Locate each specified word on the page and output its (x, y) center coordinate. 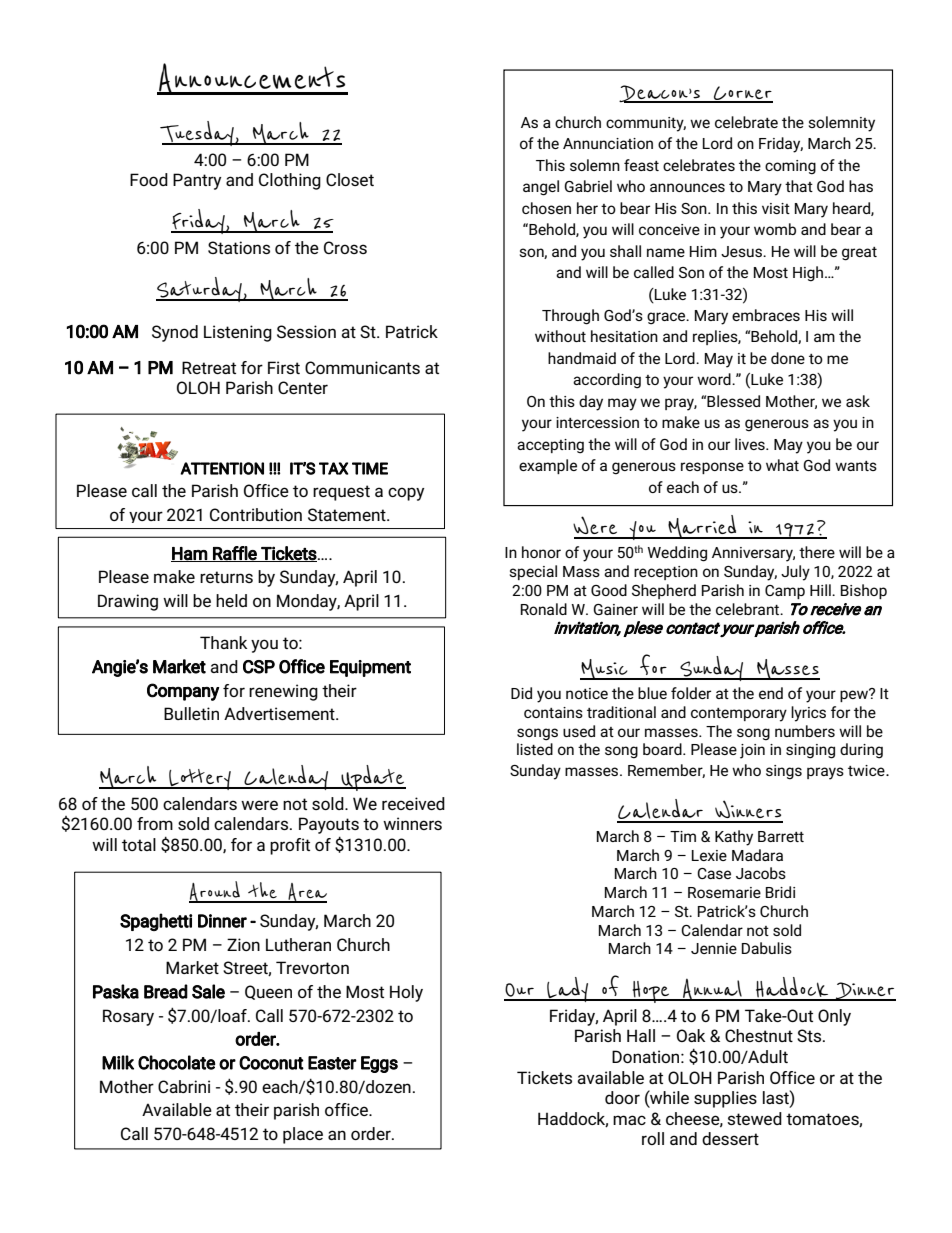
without (560, 336)
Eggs (379, 1064)
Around (215, 892)
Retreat (209, 367)
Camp (785, 592)
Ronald (543, 609)
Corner (742, 94)
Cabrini (184, 1086)
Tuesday (198, 133)
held (231, 600)
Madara (757, 855)
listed (535, 749)
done (788, 358)
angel (541, 188)
